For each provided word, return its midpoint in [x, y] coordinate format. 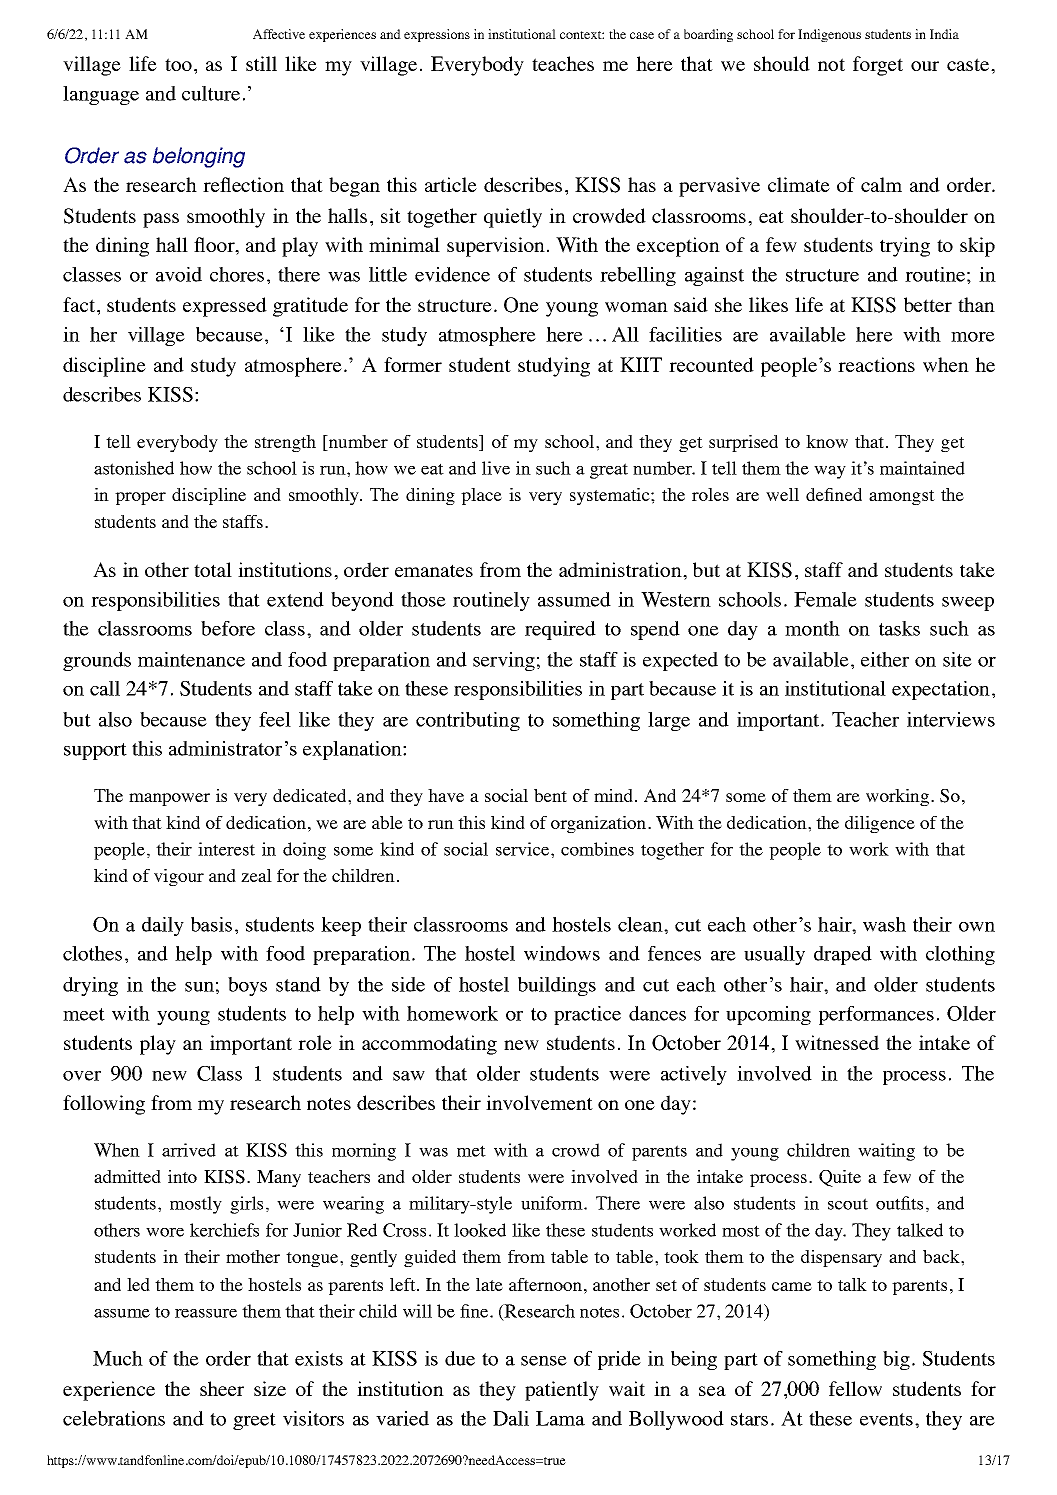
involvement [539, 1102]
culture [211, 93]
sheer [222, 1388]
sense [544, 1361]
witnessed [837, 1042]
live [496, 468]
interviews [951, 719]
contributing [468, 721]
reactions [876, 364]
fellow [855, 1388]
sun [199, 987]
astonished [134, 468]
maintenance [191, 659]
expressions [437, 35]
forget [878, 66]
